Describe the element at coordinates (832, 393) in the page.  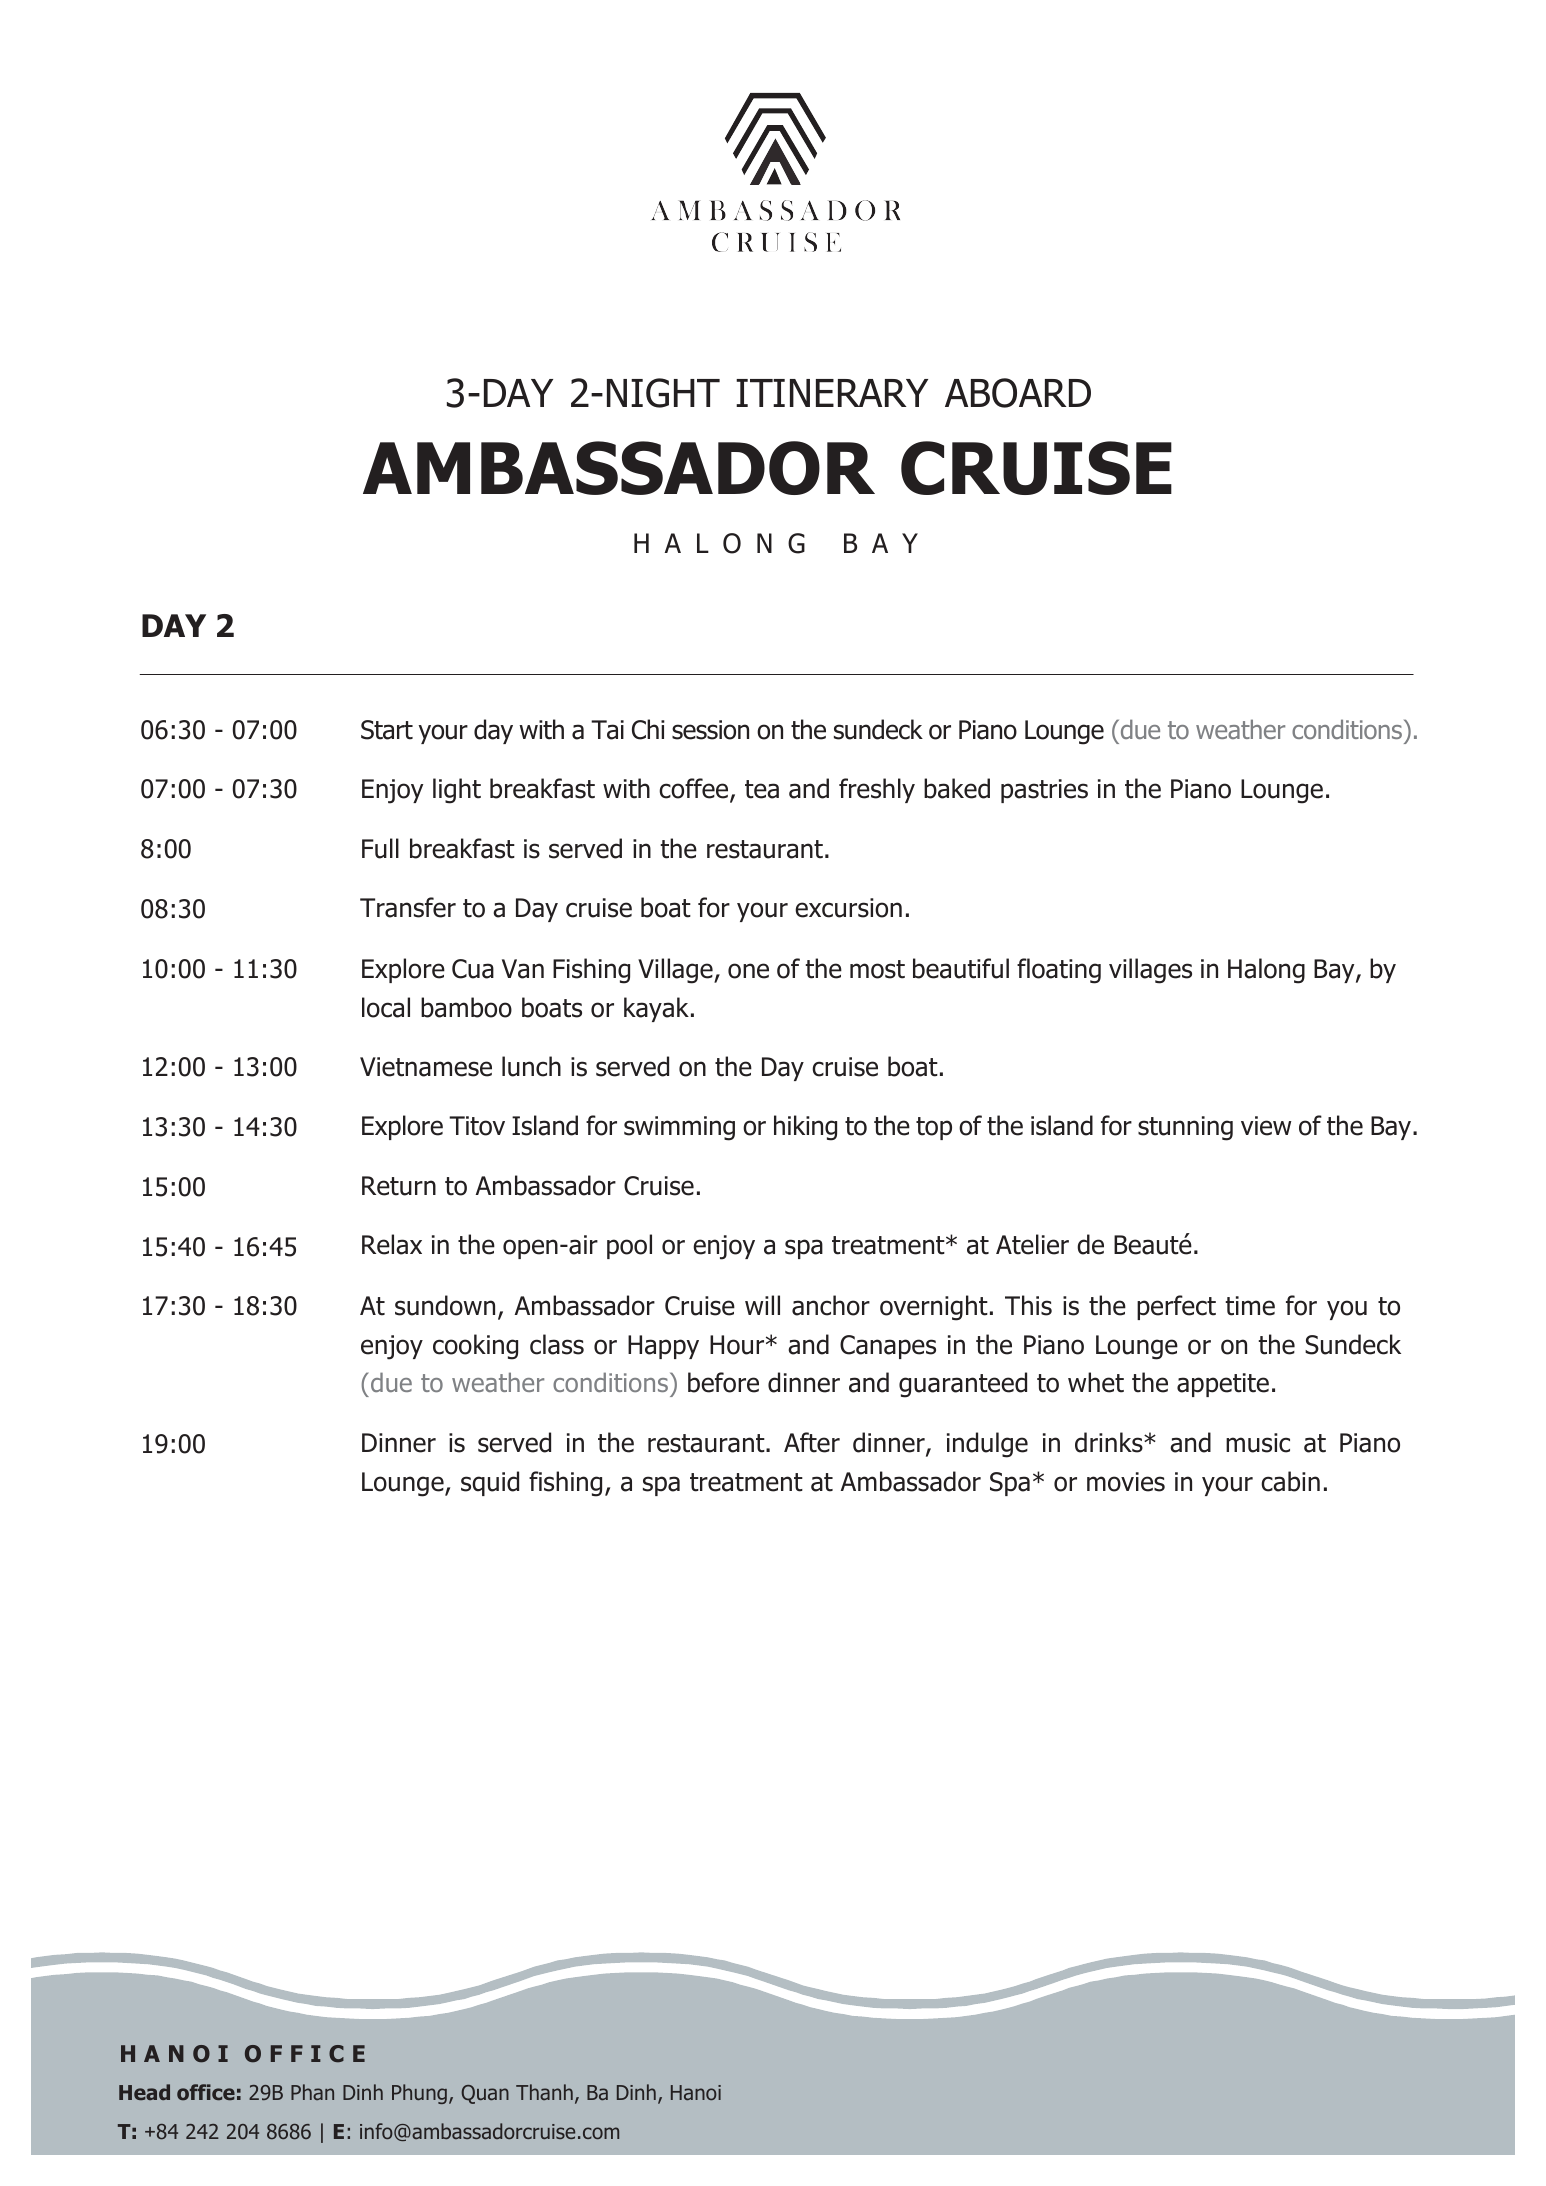
I see `ITINERARY` at that location.
